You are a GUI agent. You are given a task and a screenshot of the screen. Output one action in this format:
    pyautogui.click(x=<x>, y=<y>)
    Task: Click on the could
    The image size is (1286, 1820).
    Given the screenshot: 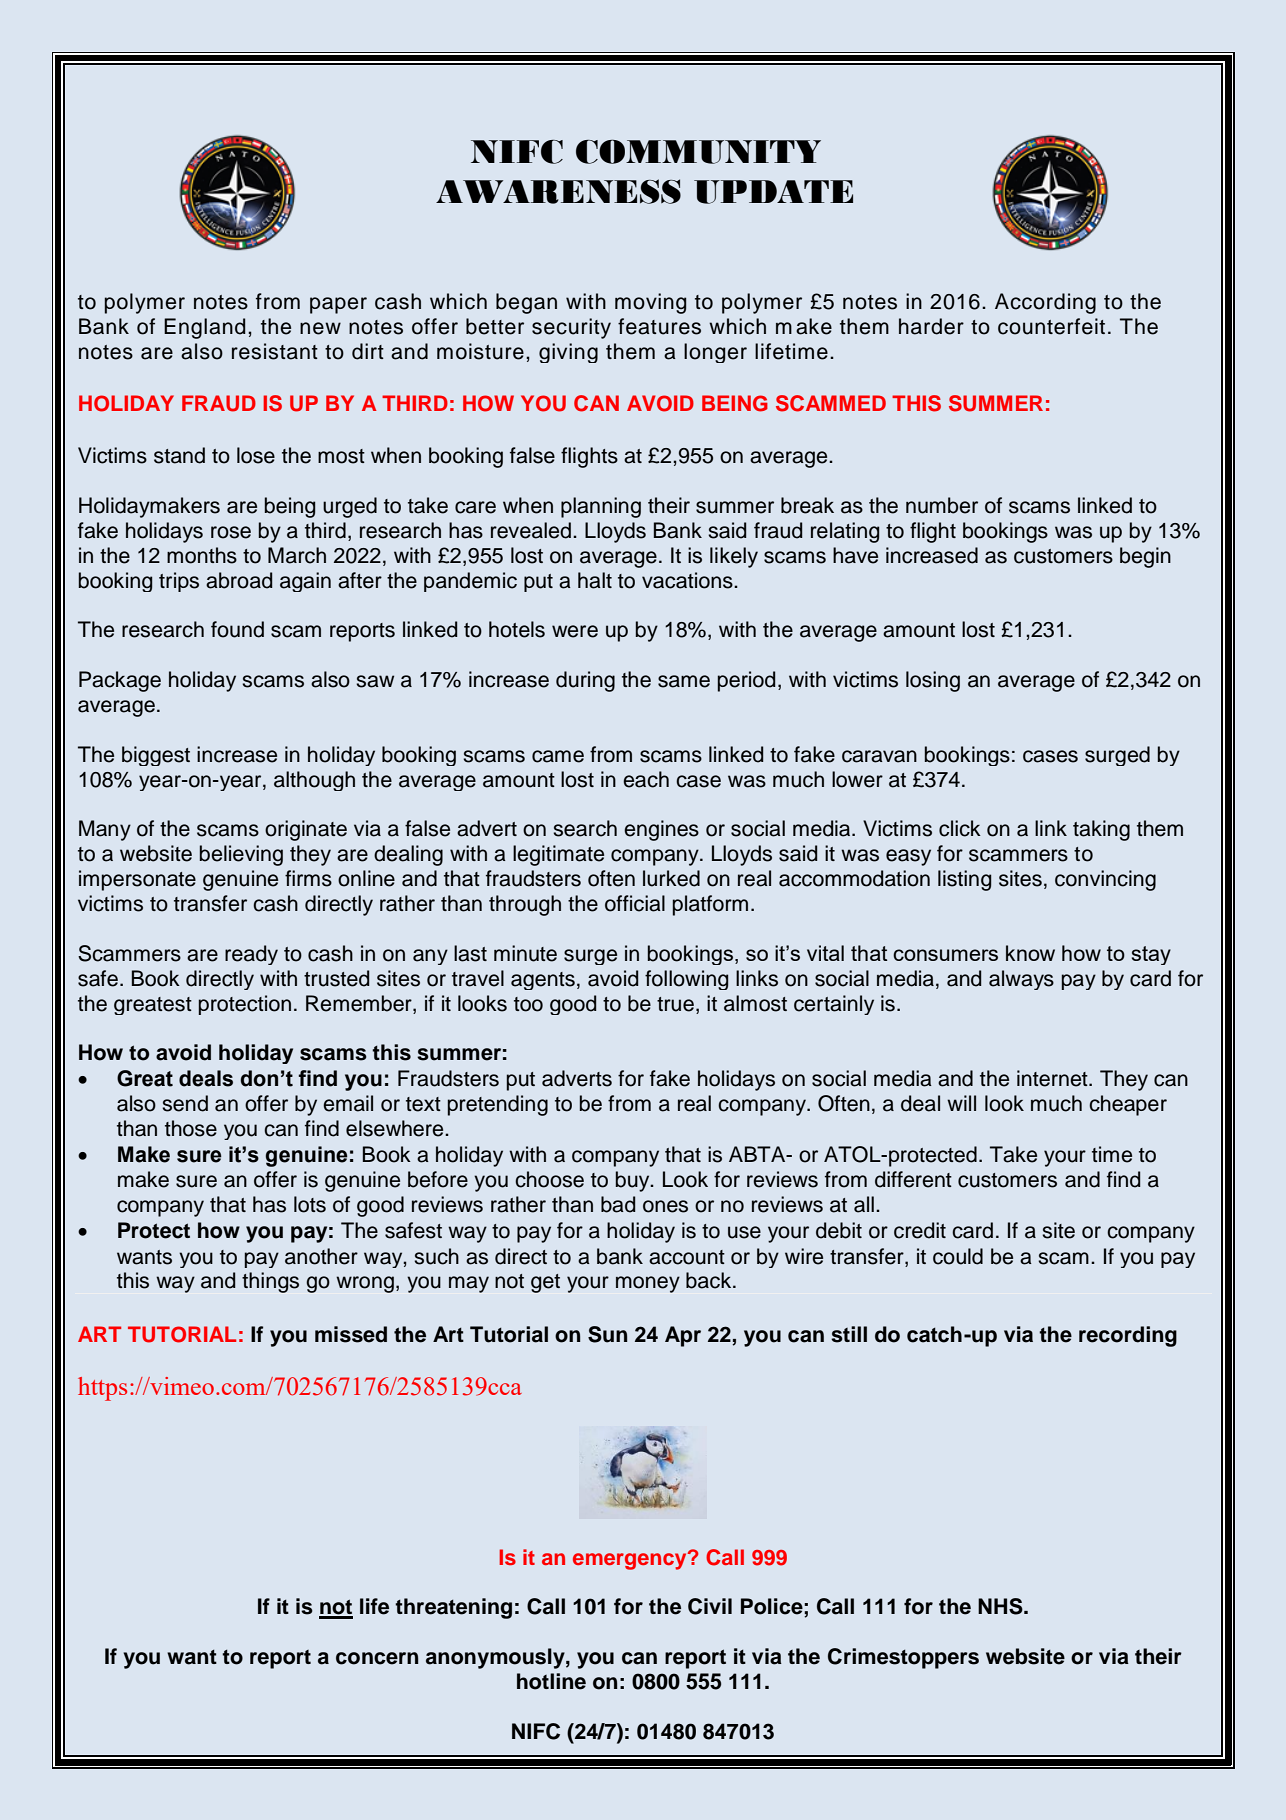 What is the action you would take?
    pyautogui.click(x=958, y=1256)
